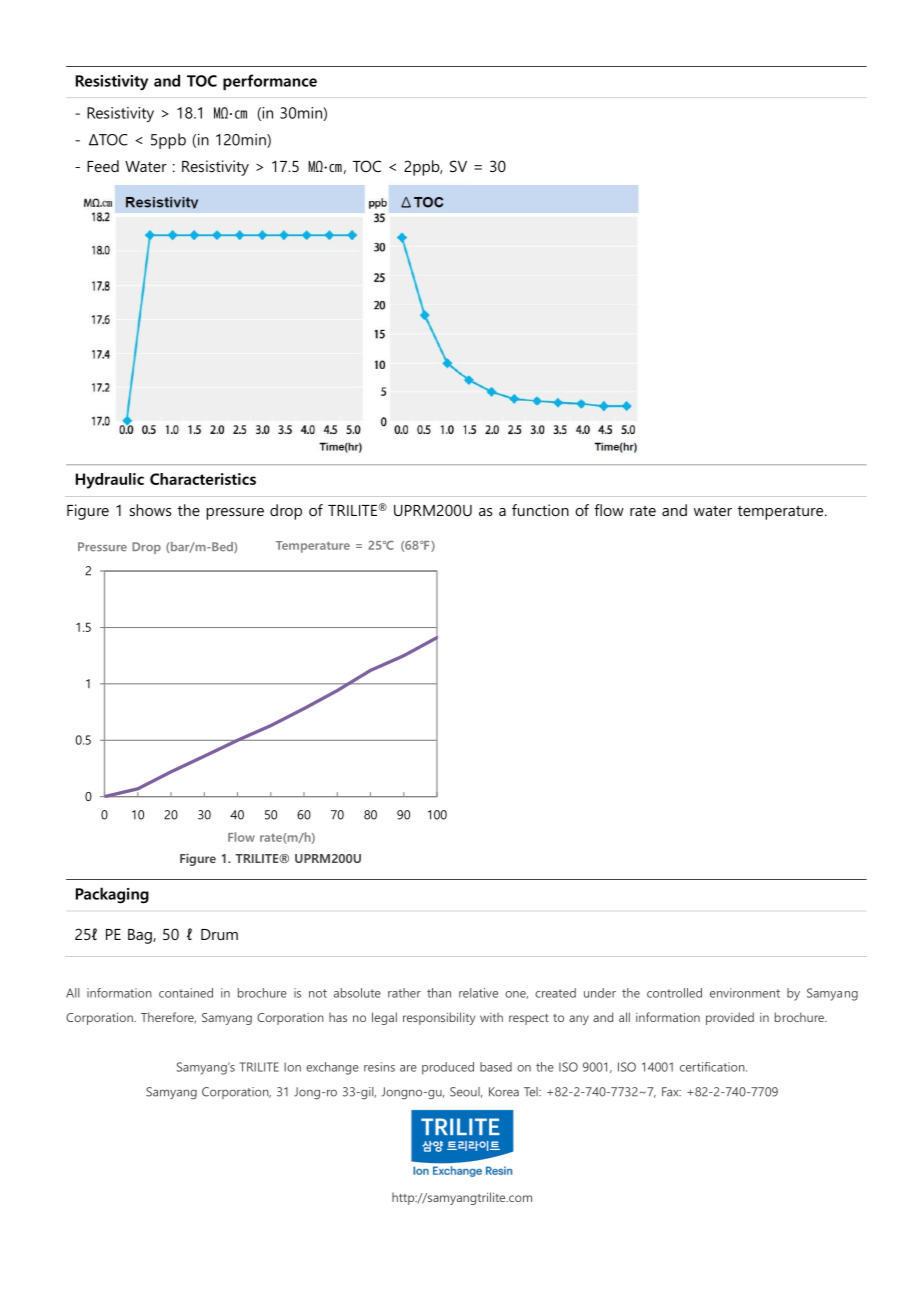 The height and width of the document is (1308, 924). I want to click on Feed, so click(103, 166).
